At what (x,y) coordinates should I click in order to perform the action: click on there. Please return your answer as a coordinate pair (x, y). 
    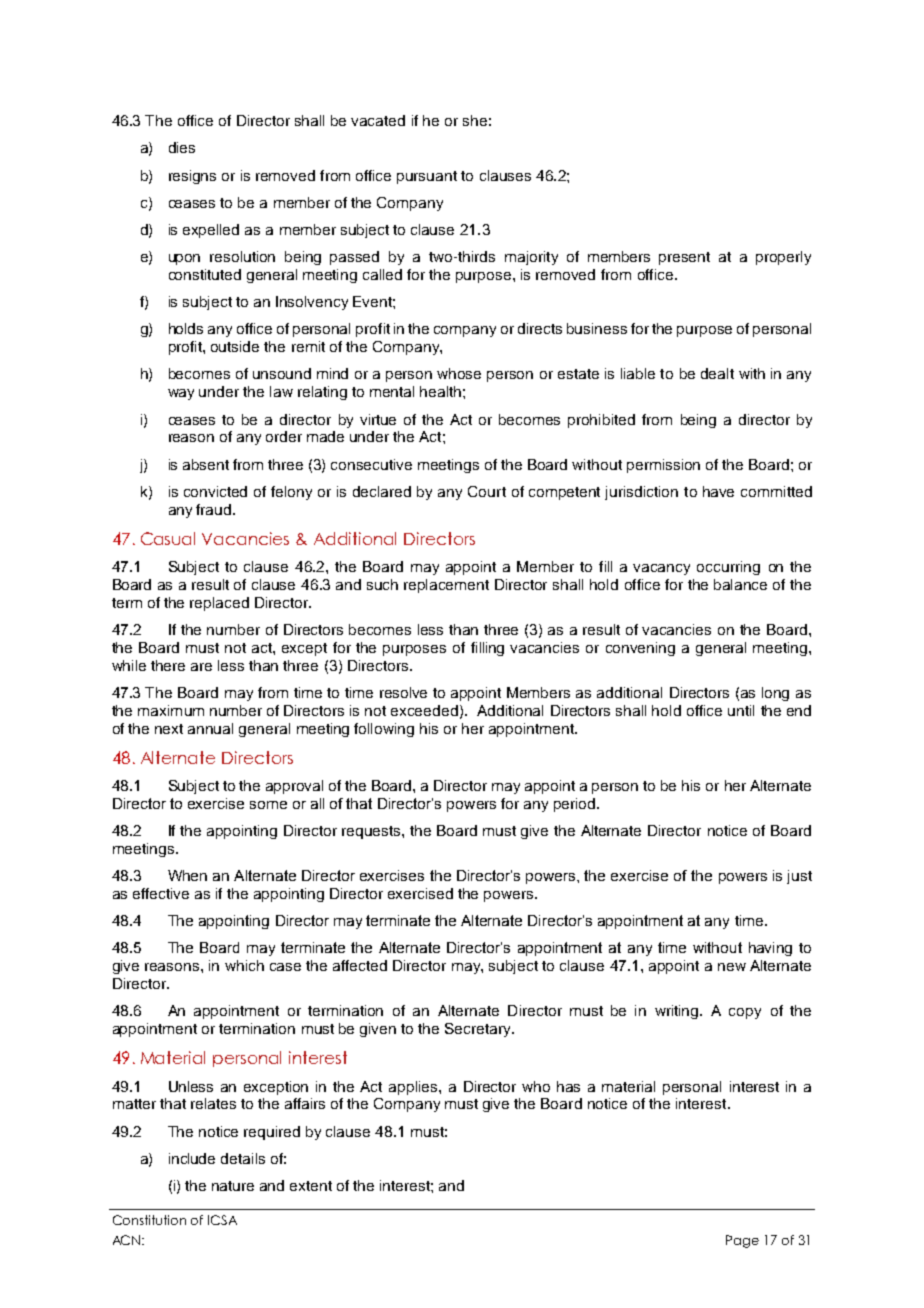
    Looking at the image, I should click on (168, 665).
